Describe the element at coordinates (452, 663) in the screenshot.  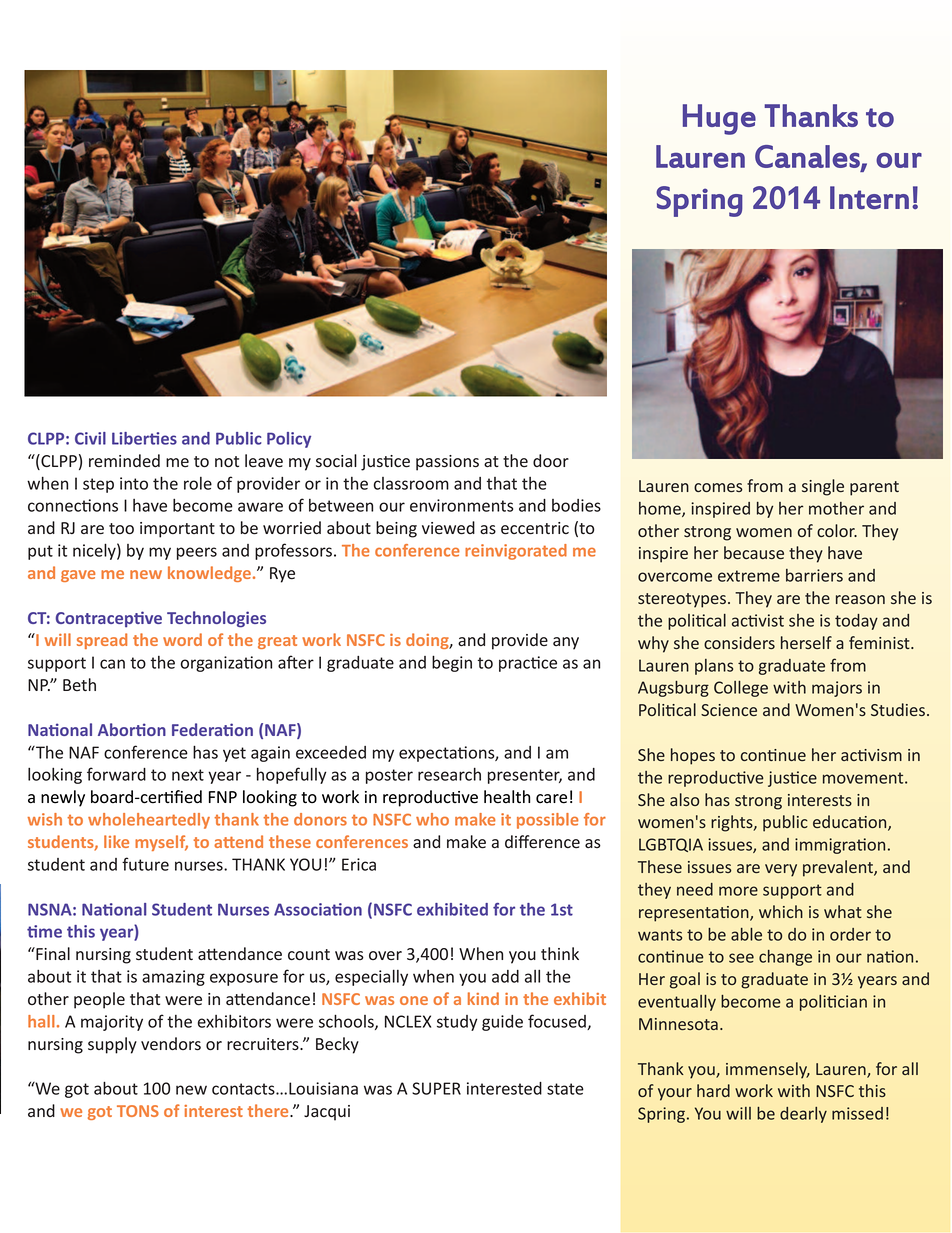
I see `begin` at that location.
